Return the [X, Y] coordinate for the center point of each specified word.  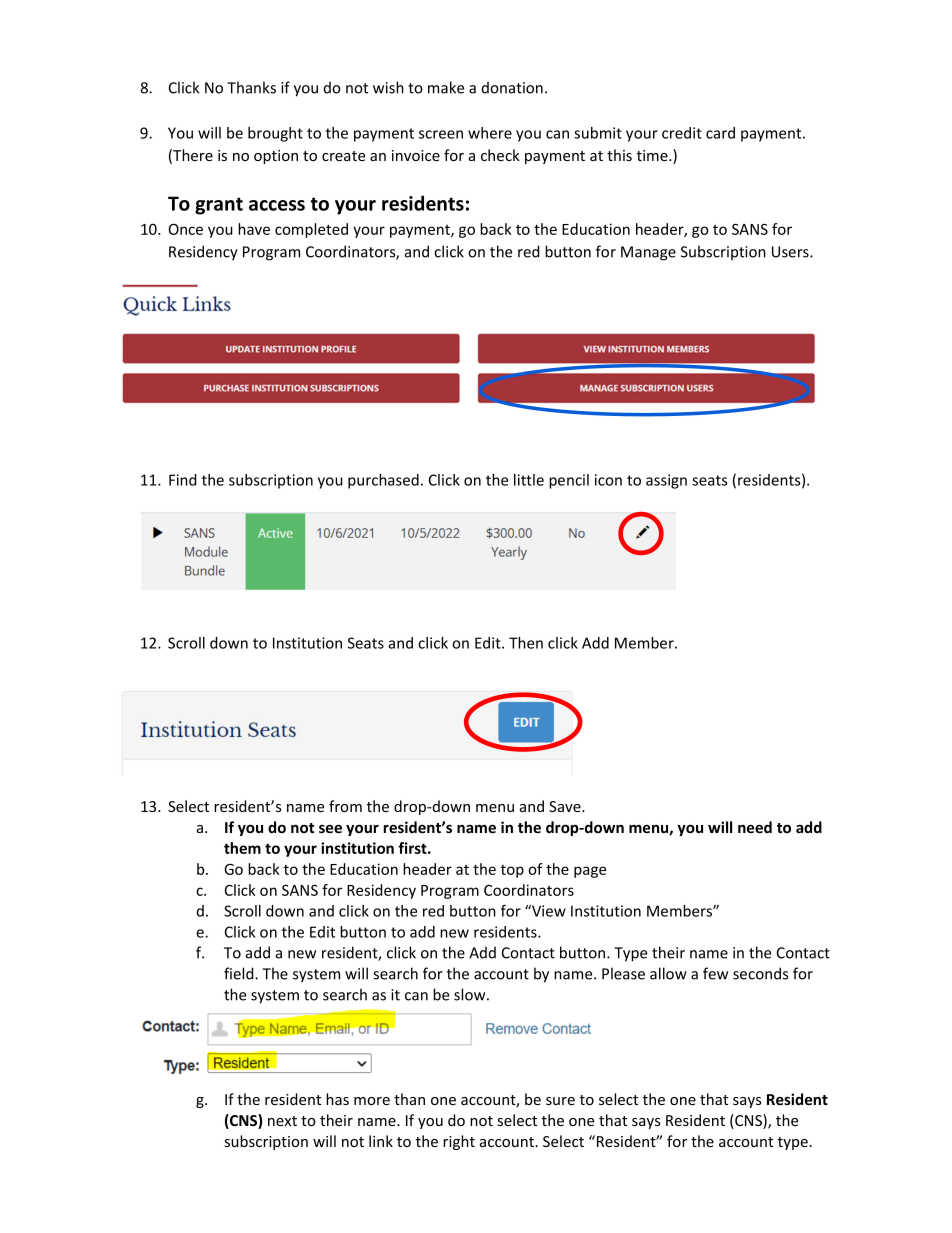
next [282, 1121]
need [755, 827]
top [512, 871]
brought [275, 134]
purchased [383, 481]
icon [608, 480]
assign [666, 481]
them [242, 848]
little [529, 480]
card [720, 133]
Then [526, 643]
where [490, 133]
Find [183, 480]
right [459, 1142]
